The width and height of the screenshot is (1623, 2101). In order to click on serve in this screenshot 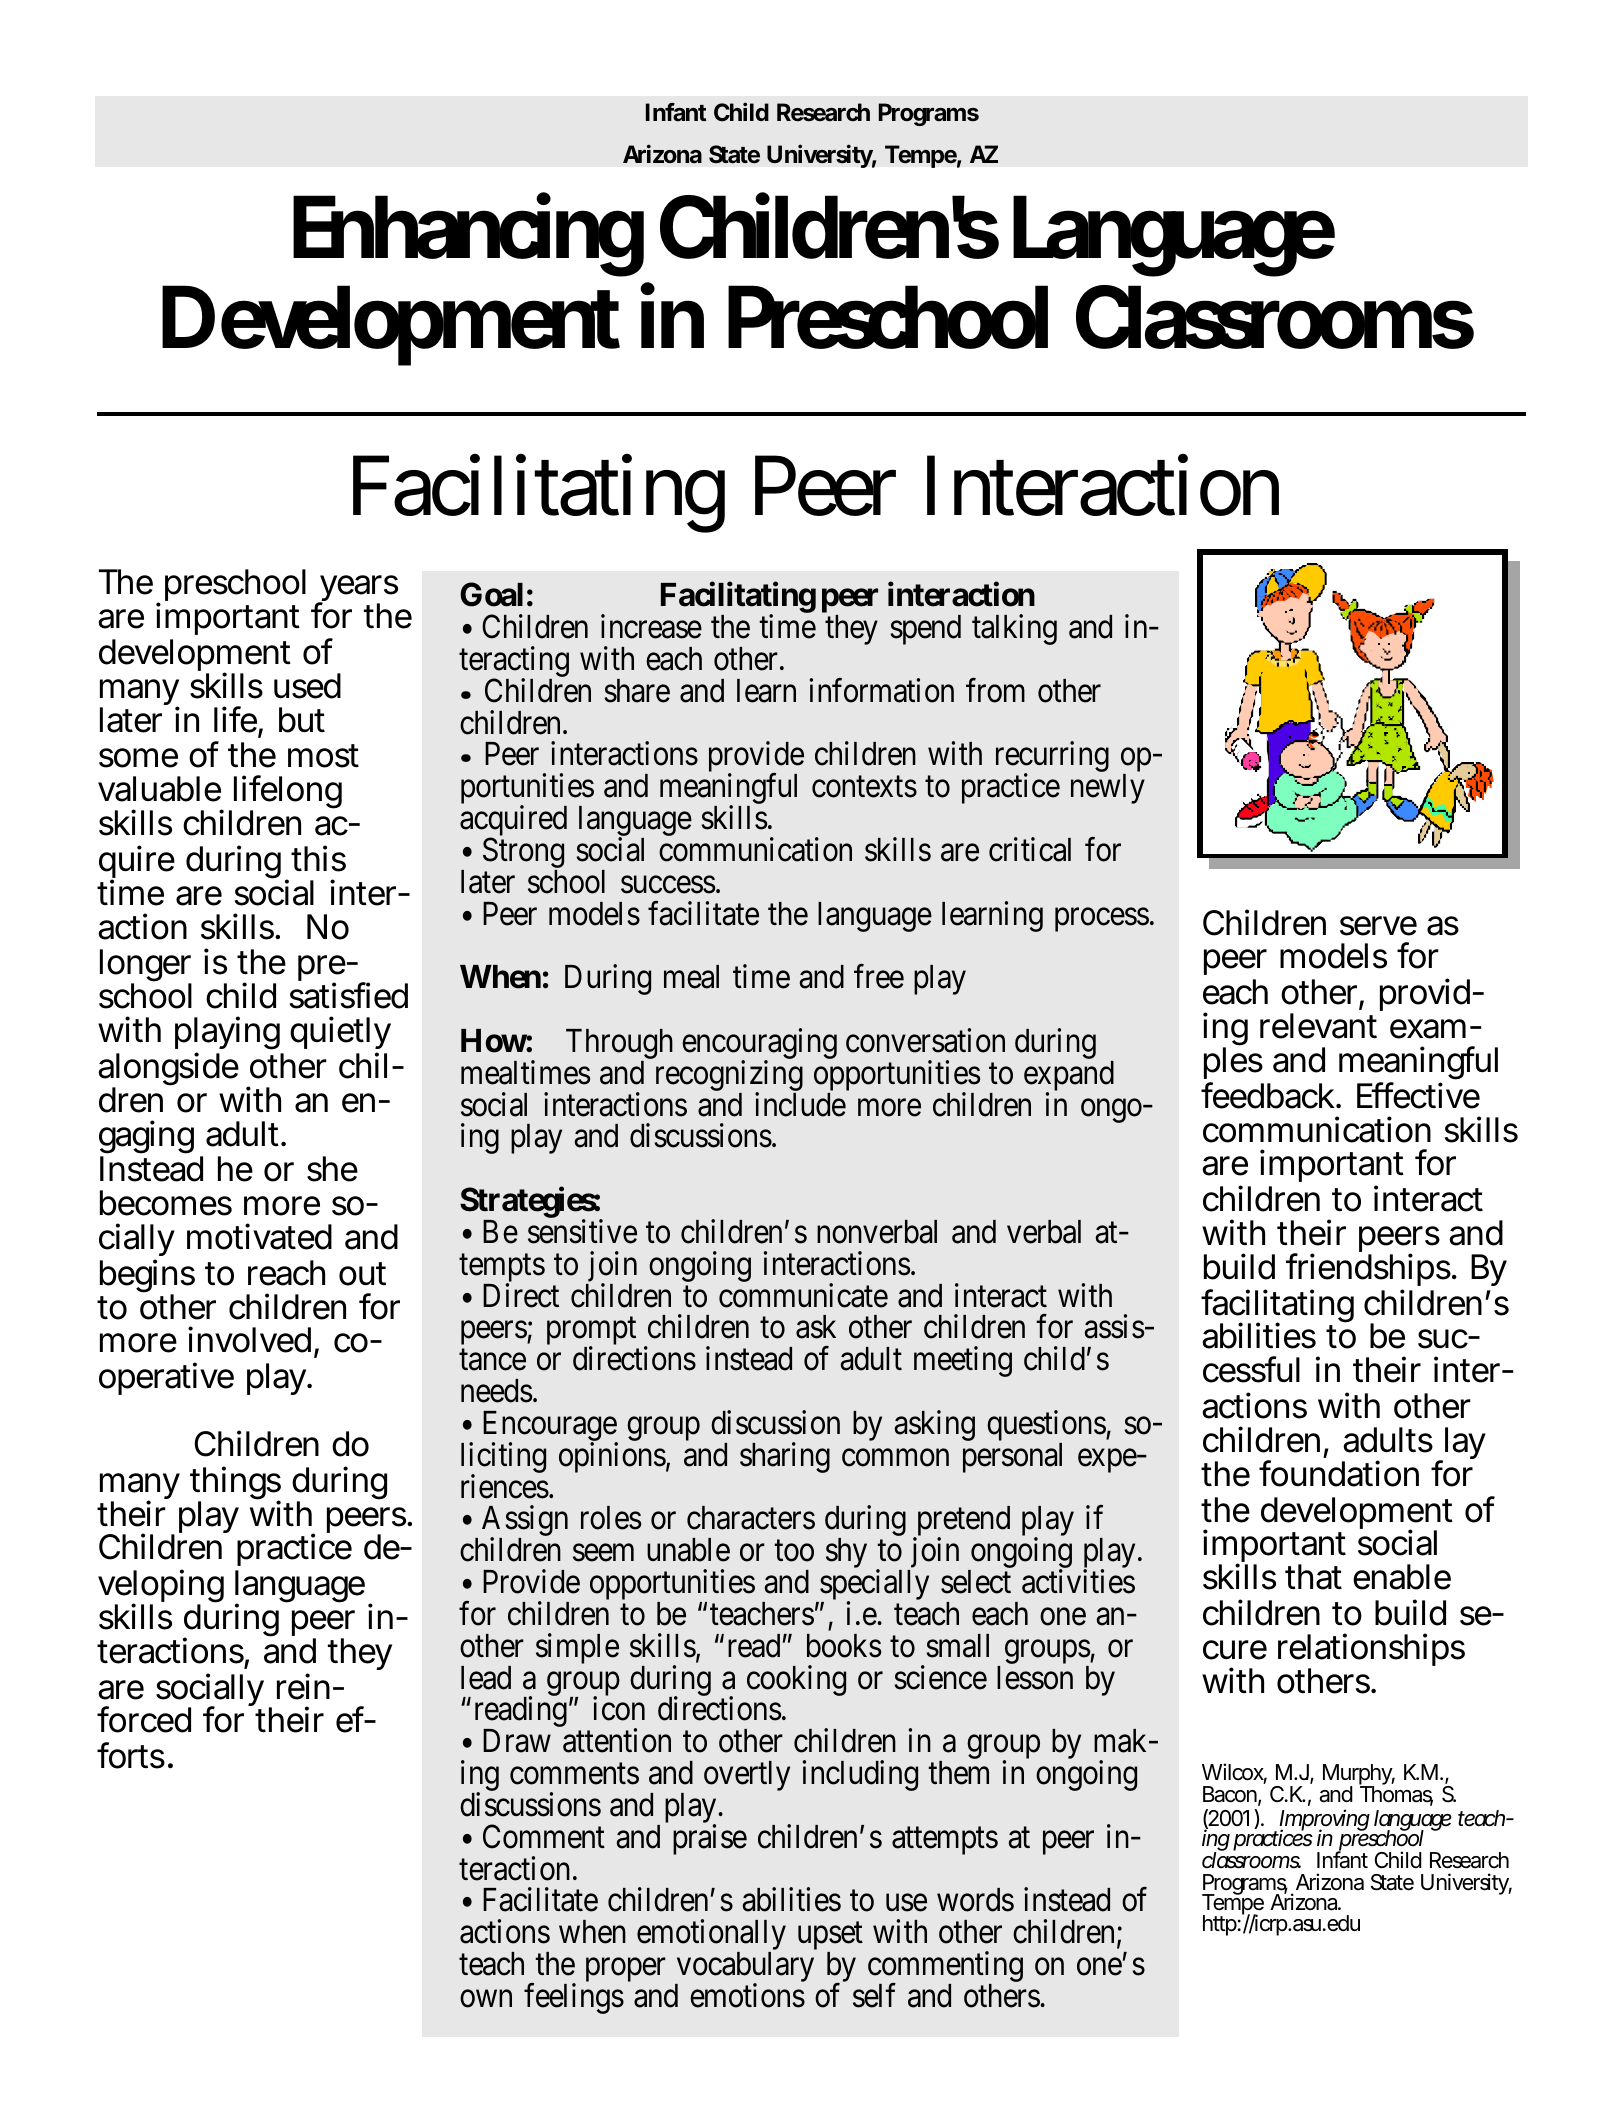, I will do `click(1378, 926)`.
